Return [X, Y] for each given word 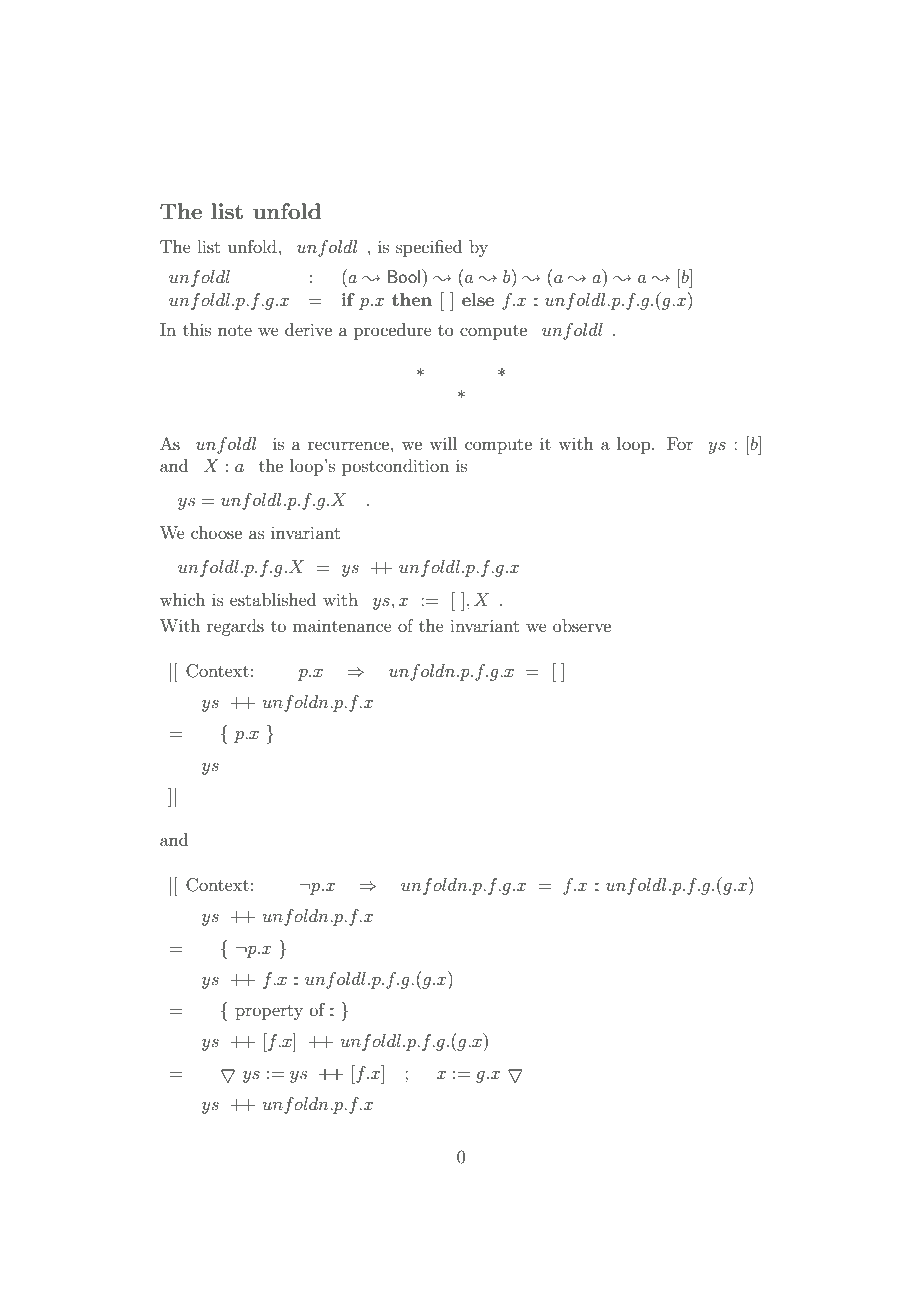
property [269, 1012]
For [680, 443]
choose [216, 532]
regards [235, 627]
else [478, 299]
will [443, 443]
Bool [405, 276]
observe [582, 625]
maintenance [342, 626]
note [235, 330]
